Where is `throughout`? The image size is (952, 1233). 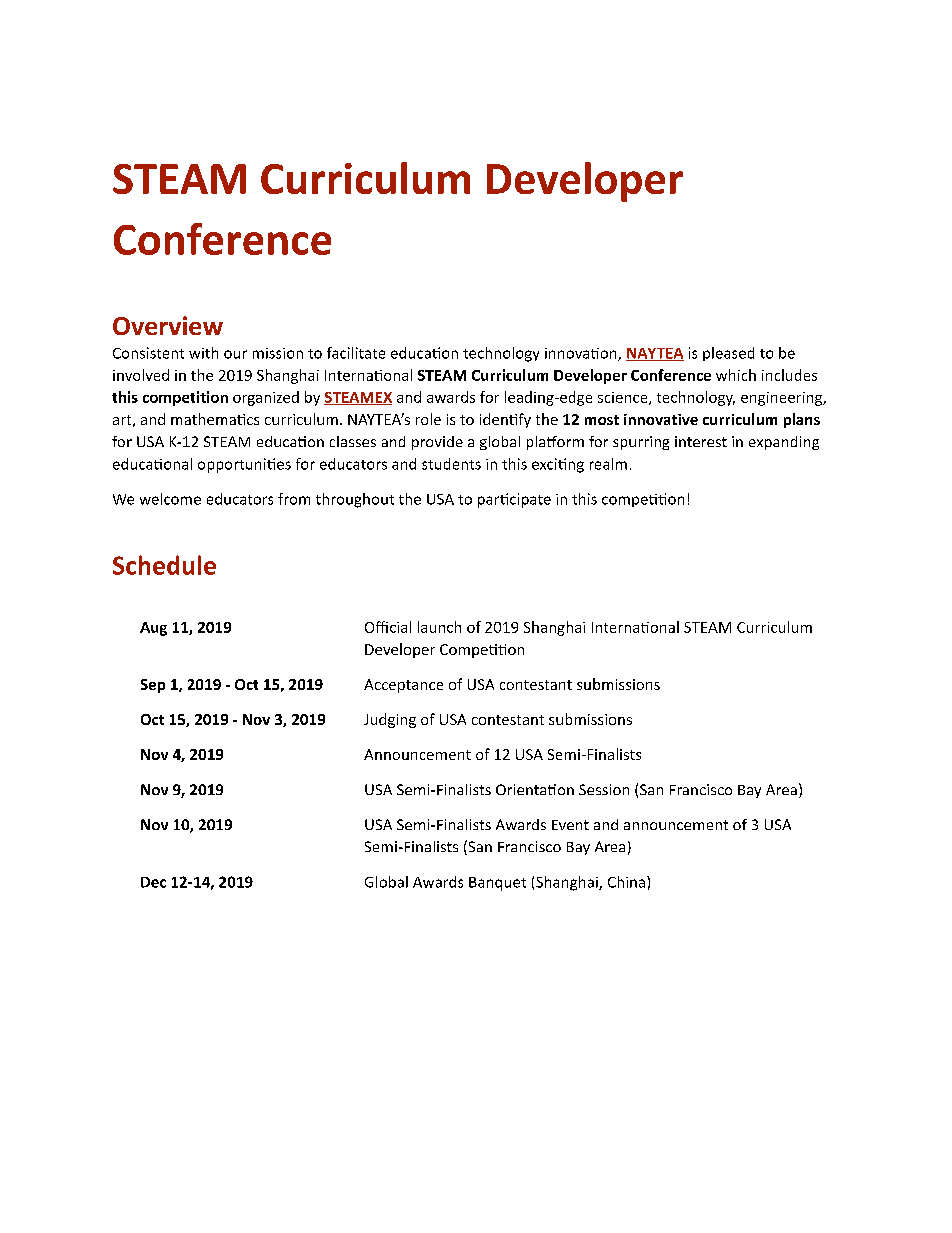
throughout is located at coordinates (355, 500).
